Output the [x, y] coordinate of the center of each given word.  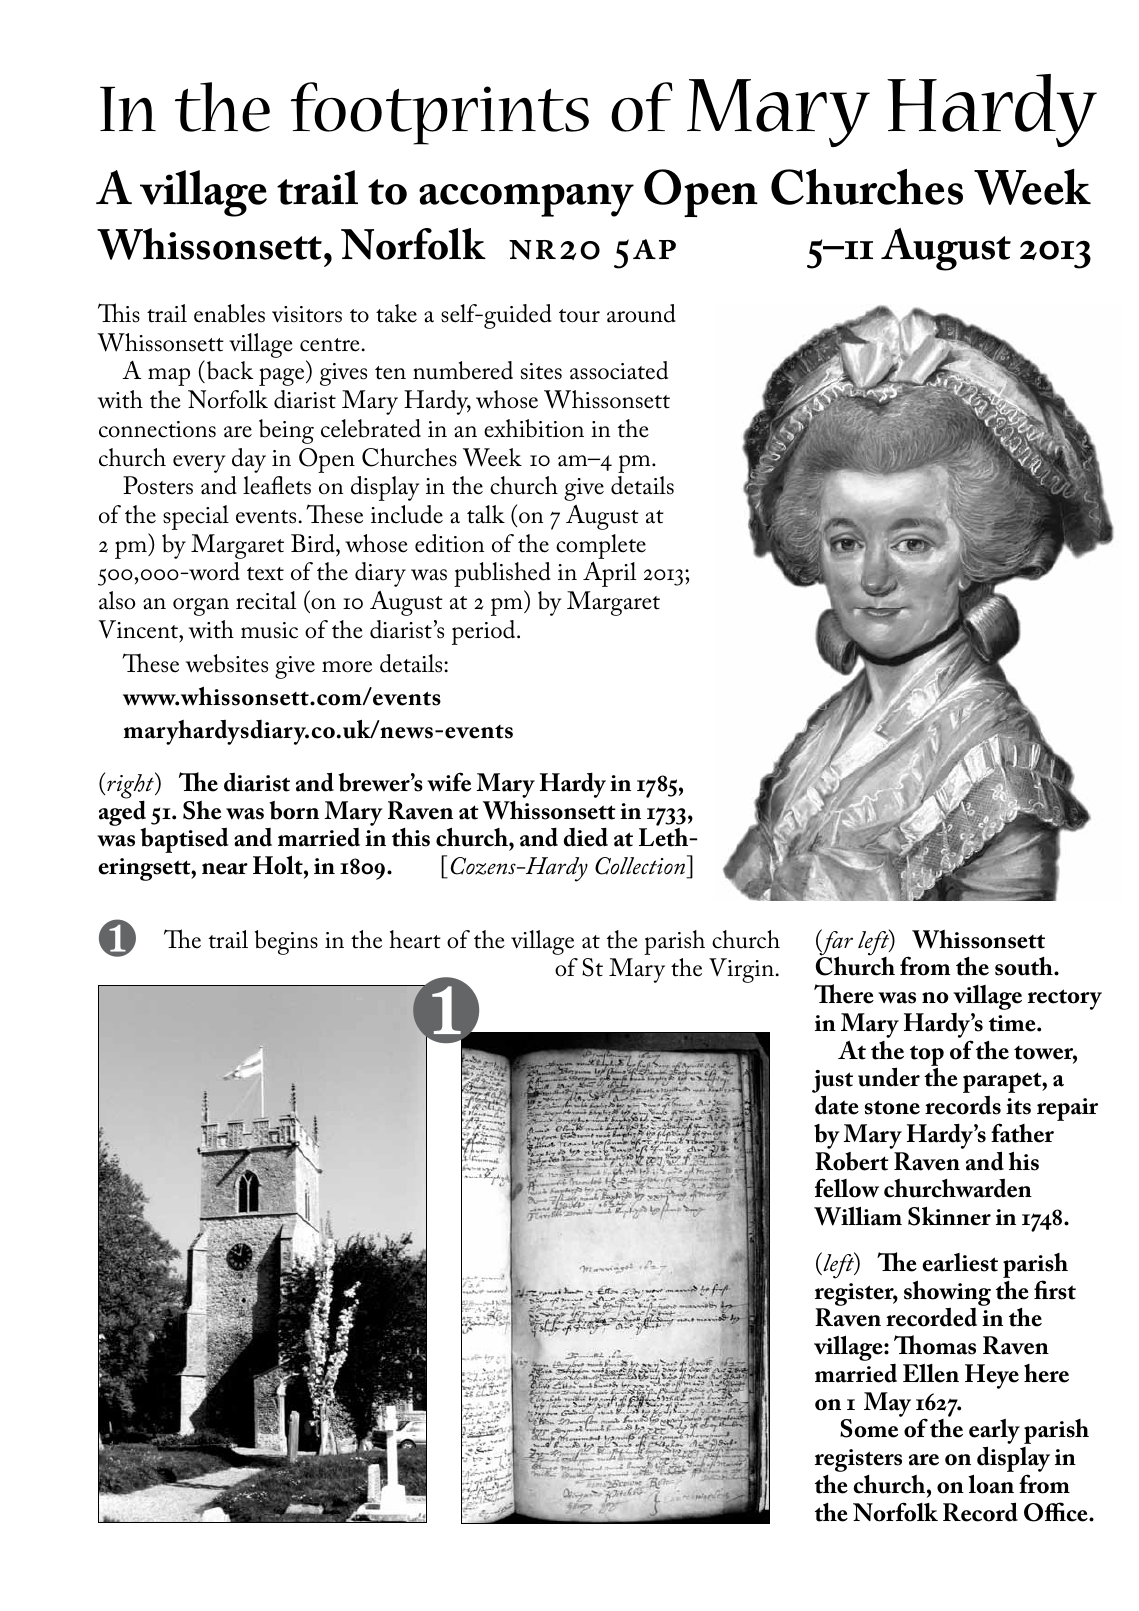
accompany [526, 200]
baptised [184, 840]
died [585, 837]
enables [229, 313]
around [641, 313]
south [1025, 966]
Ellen [931, 1373]
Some [869, 1428]
